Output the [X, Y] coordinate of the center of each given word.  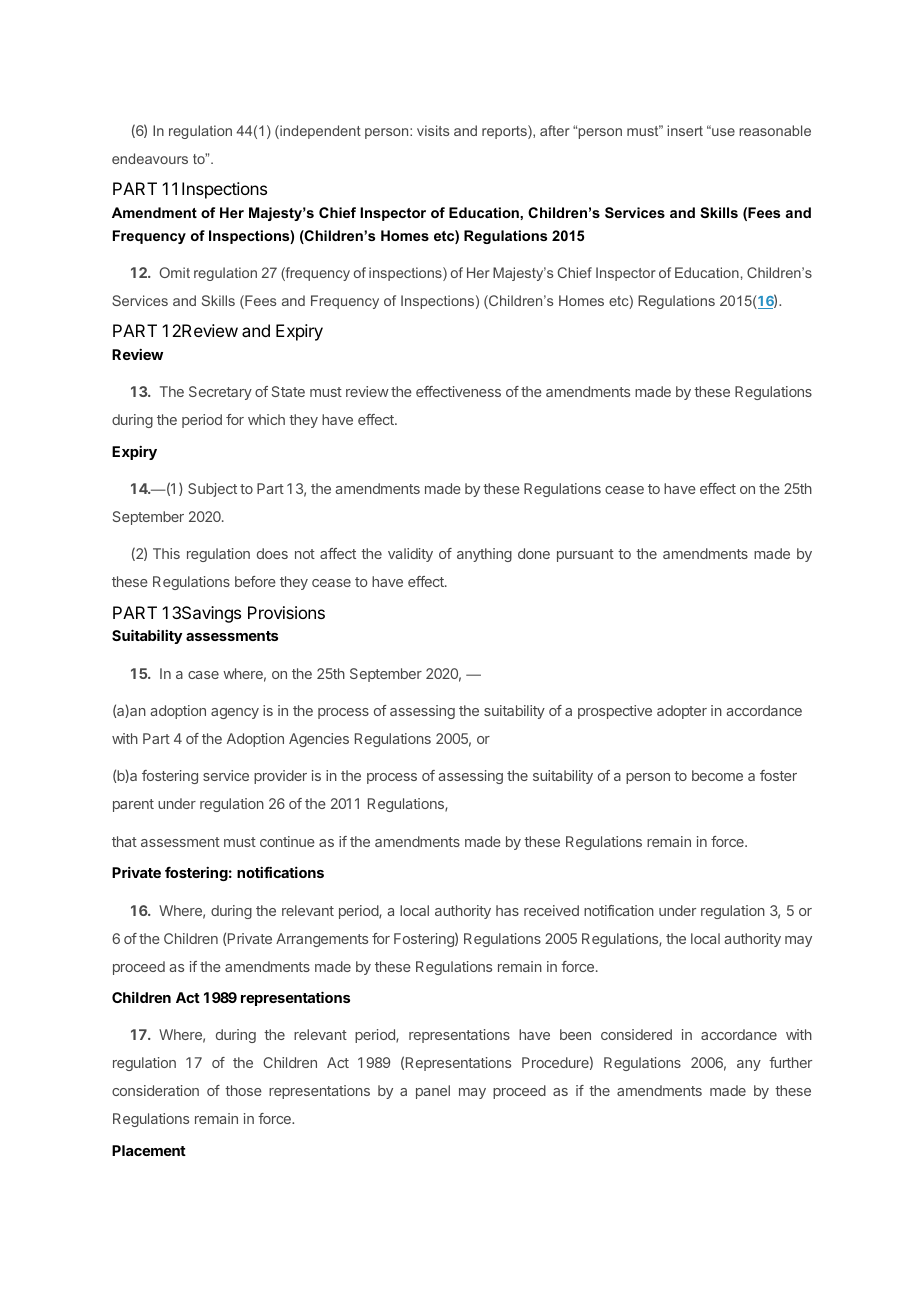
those [243, 1090]
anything [484, 555]
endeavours [150, 158]
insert [685, 130]
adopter [682, 712]
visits [433, 130]
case [203, 675]
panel [433, 1092]
